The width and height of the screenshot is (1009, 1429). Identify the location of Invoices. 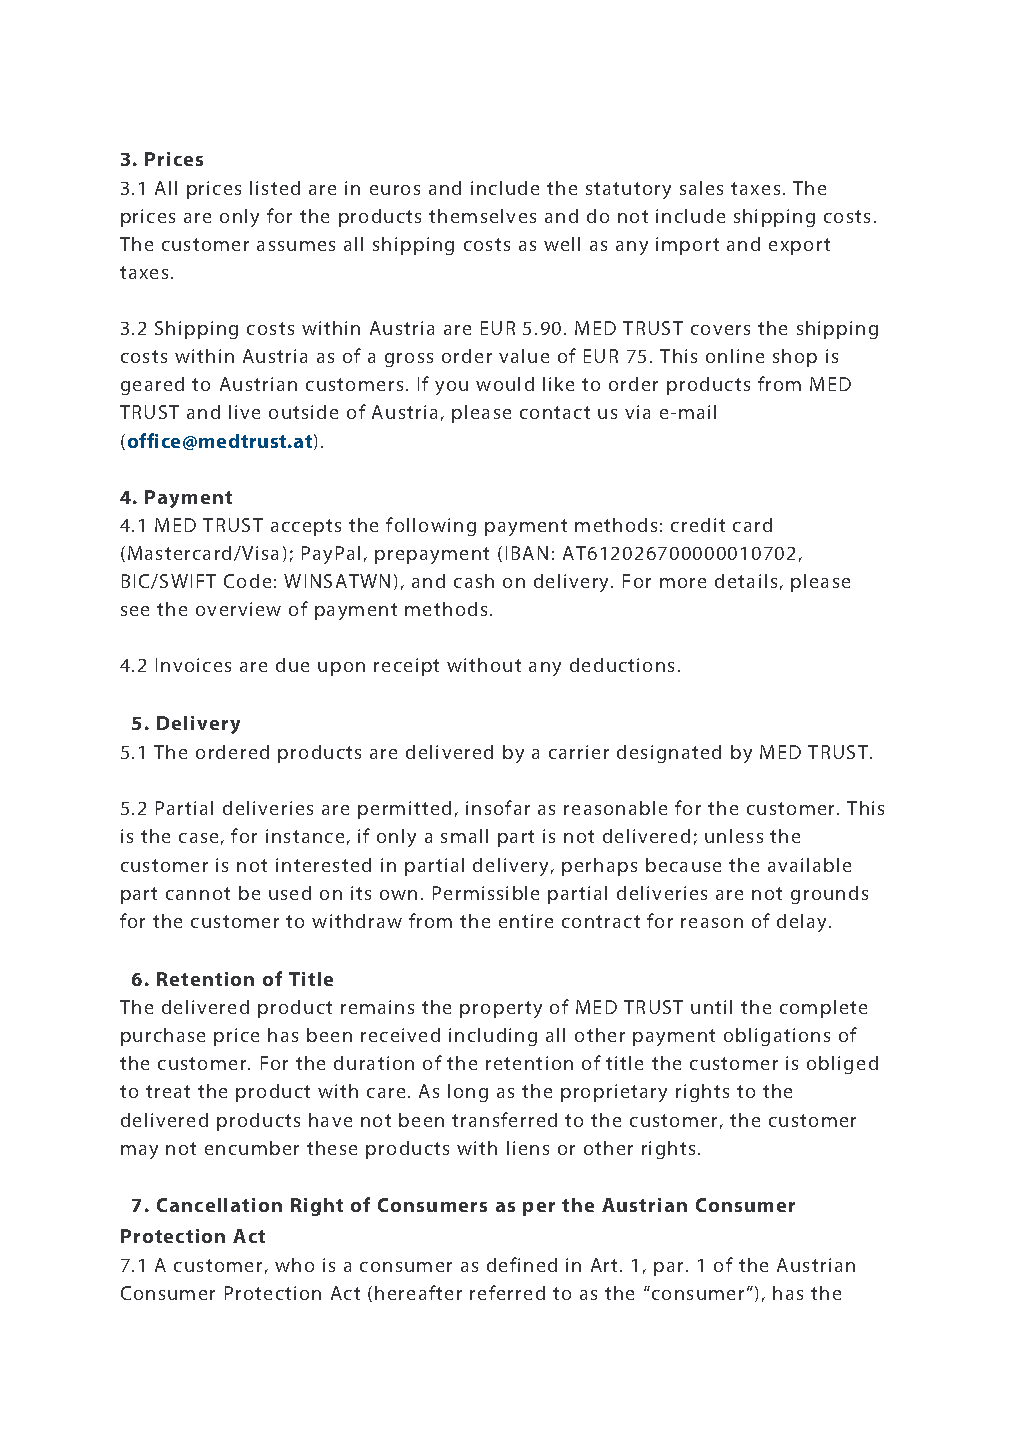
(193, 665).
